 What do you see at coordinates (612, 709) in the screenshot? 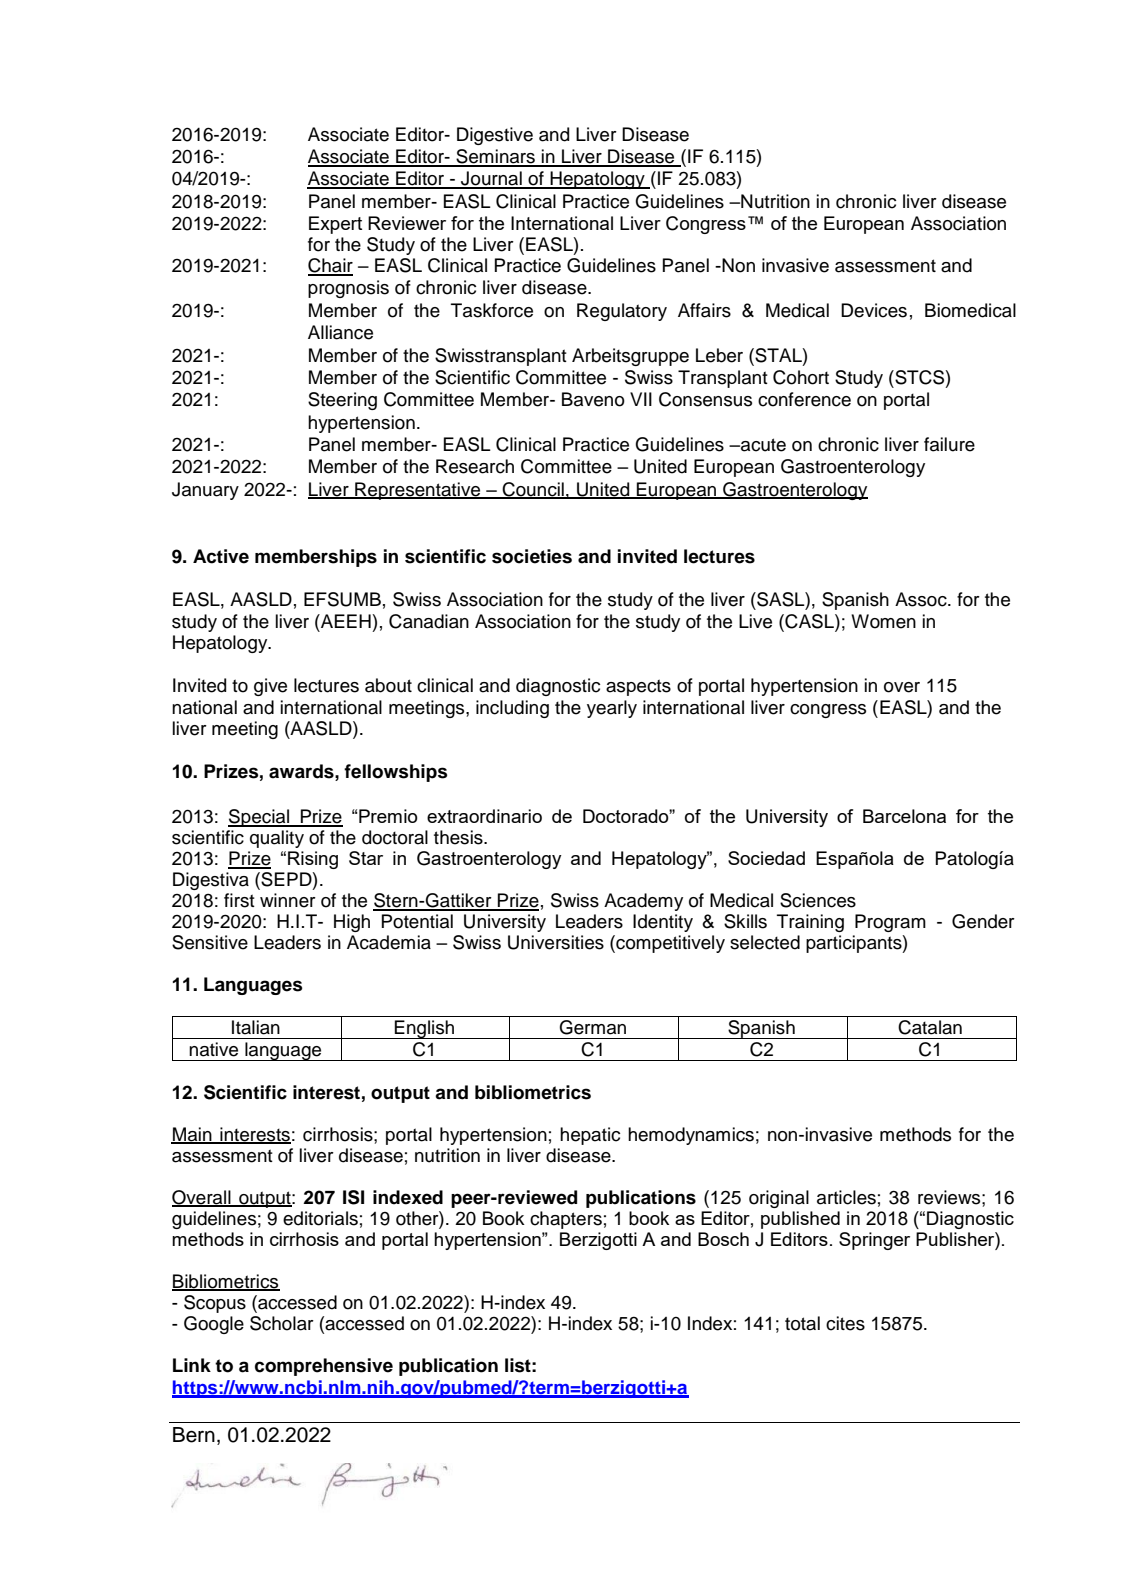
I see `yearly` at bounding box center [612, 709].
